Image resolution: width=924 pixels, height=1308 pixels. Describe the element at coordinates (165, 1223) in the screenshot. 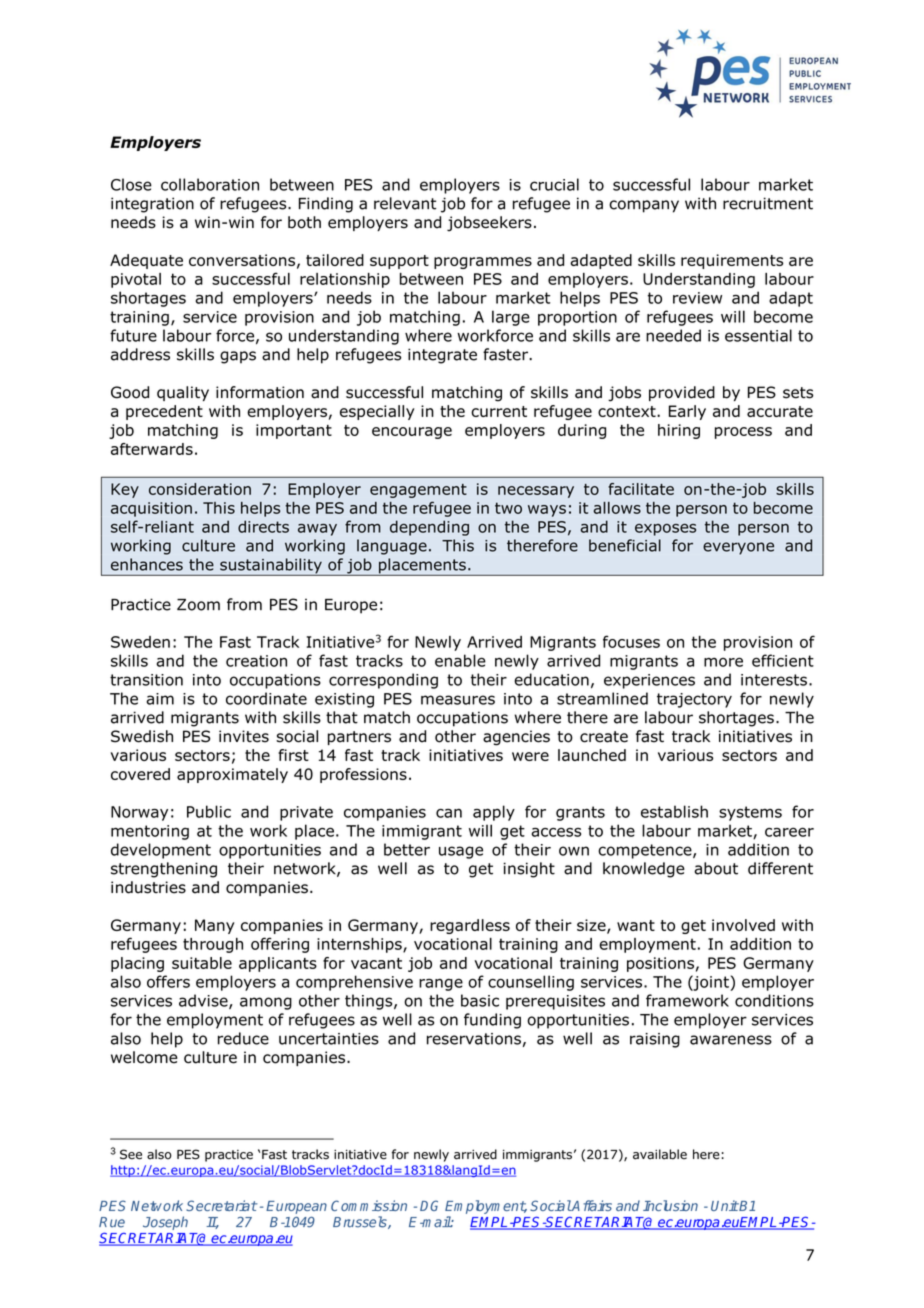

I see `Joseph` at that location.
